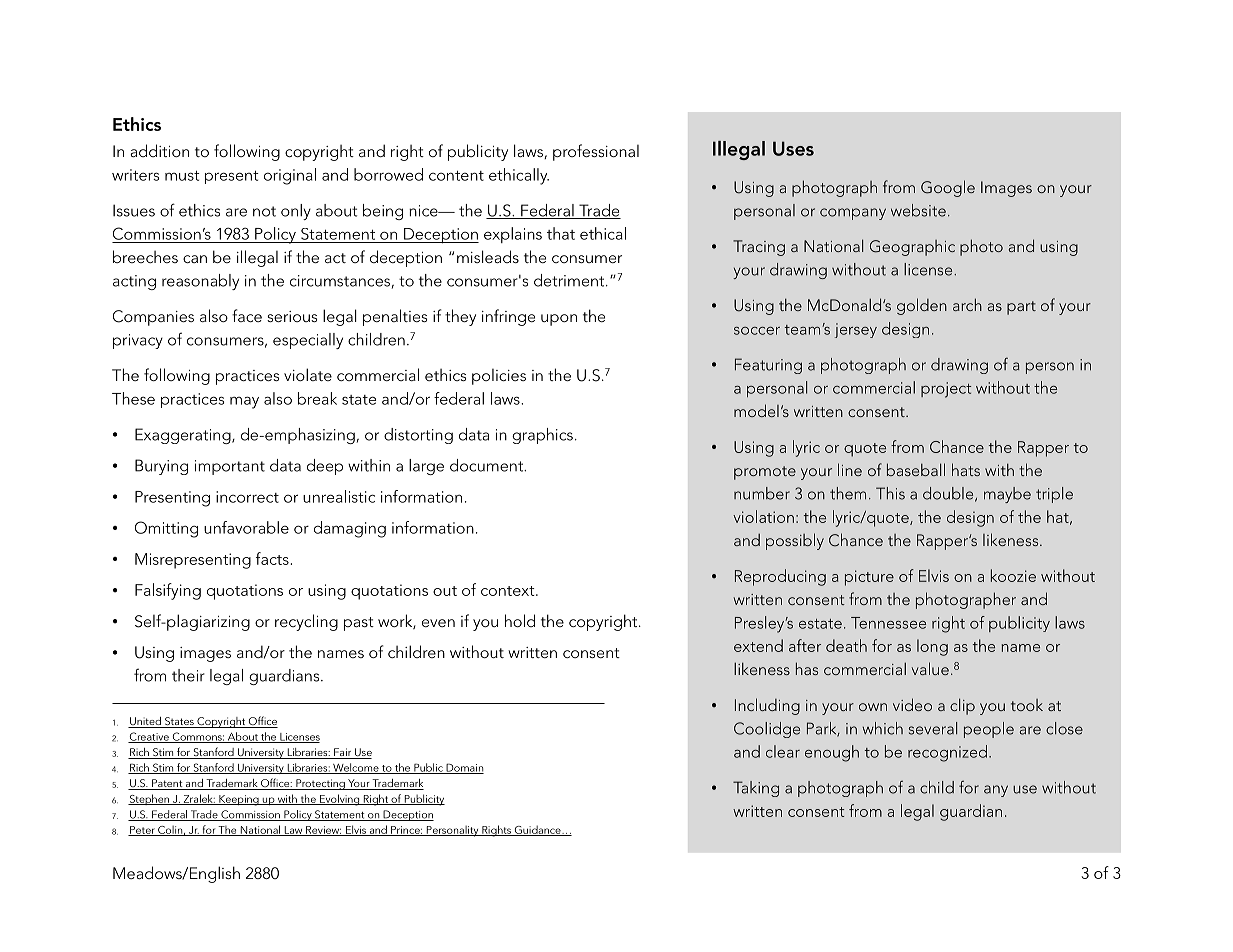  I want to click on policies, so click(499, 377).
